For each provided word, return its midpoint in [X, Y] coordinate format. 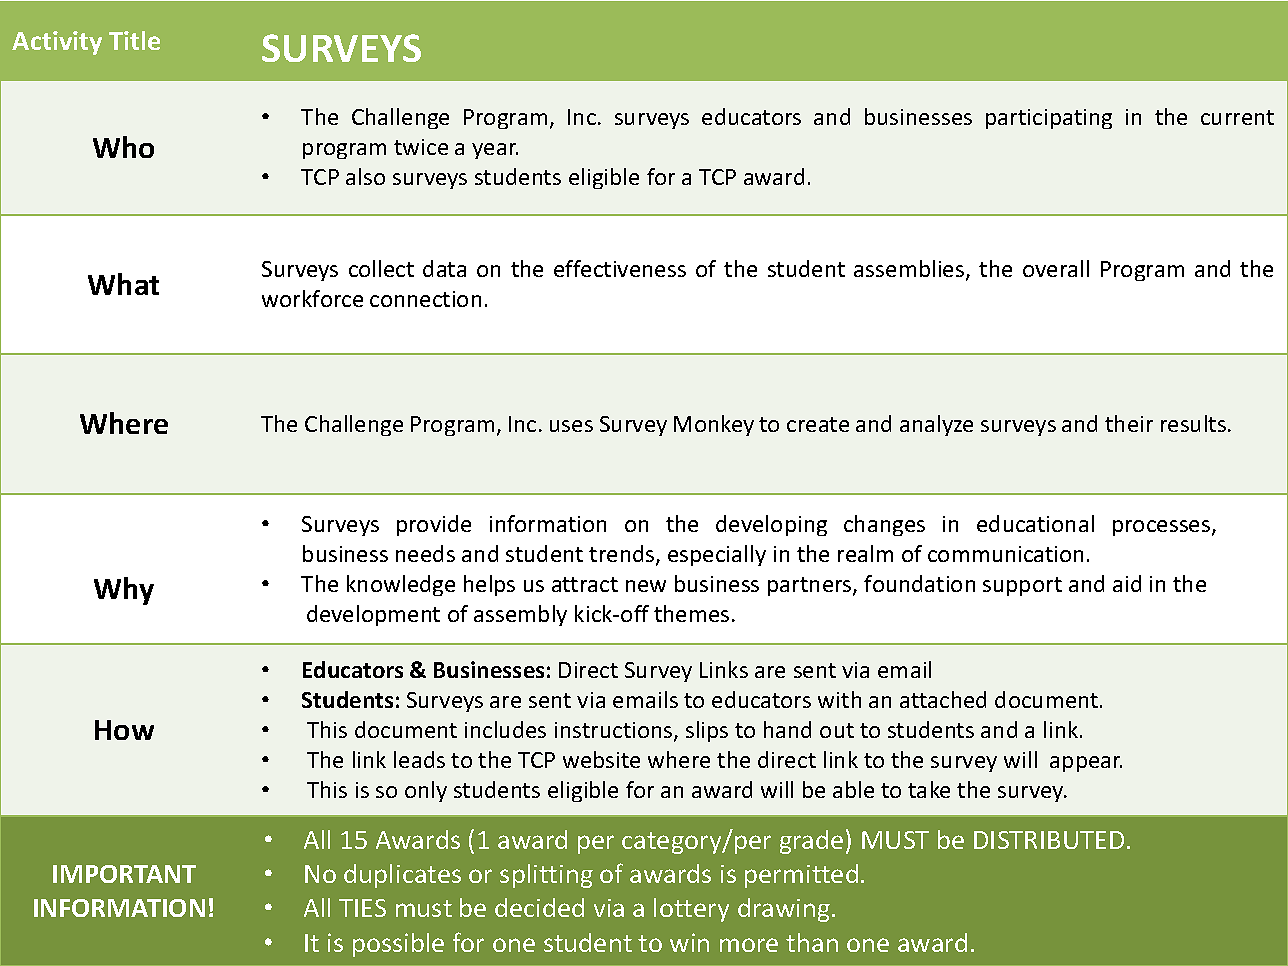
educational [1035, 523]
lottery [691, 910]
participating [1049, 119]
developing [771, 525]
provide [434, 525]
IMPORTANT [124, 874]
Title [134, 40]
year [495, 151]
